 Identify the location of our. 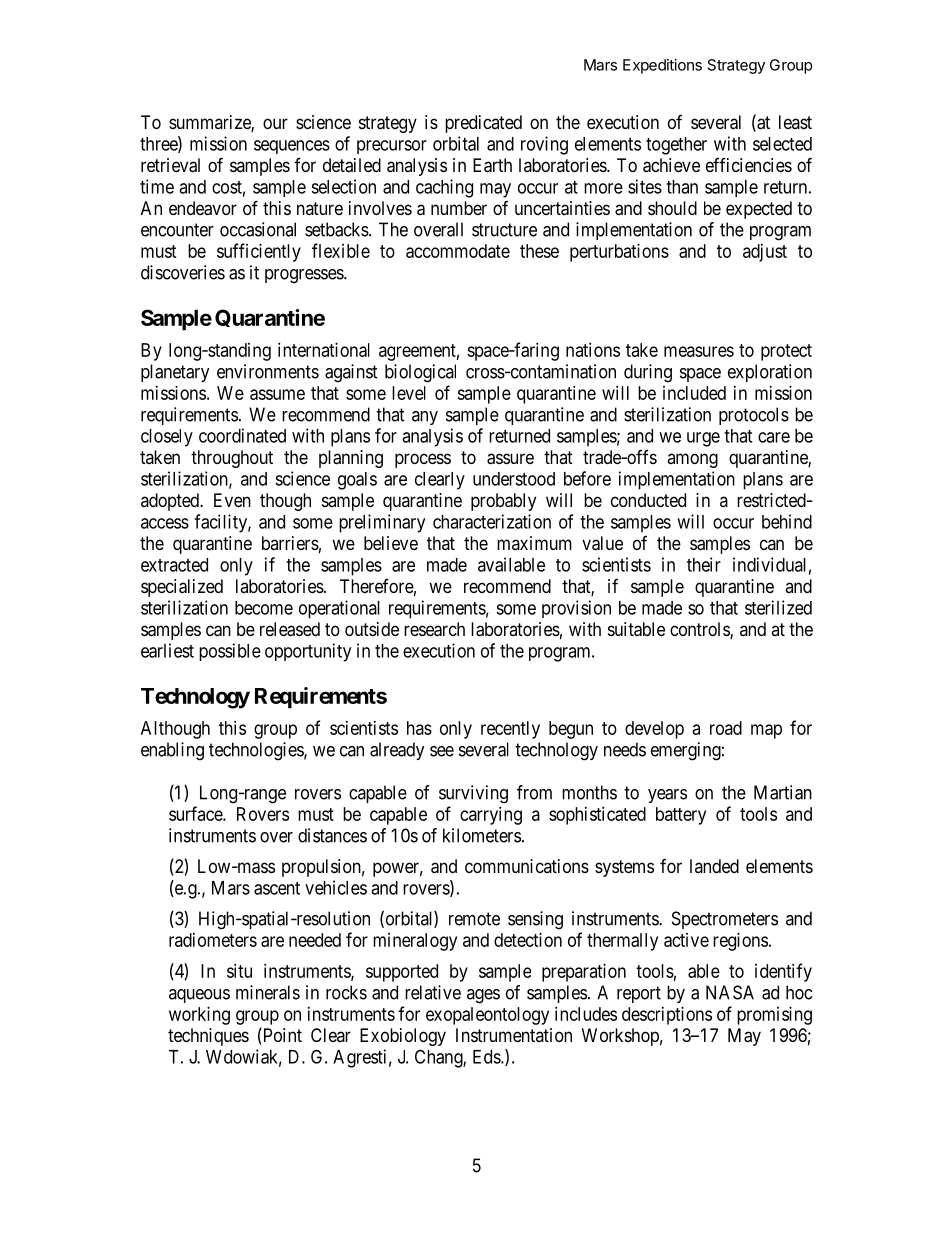
(275, 123).
